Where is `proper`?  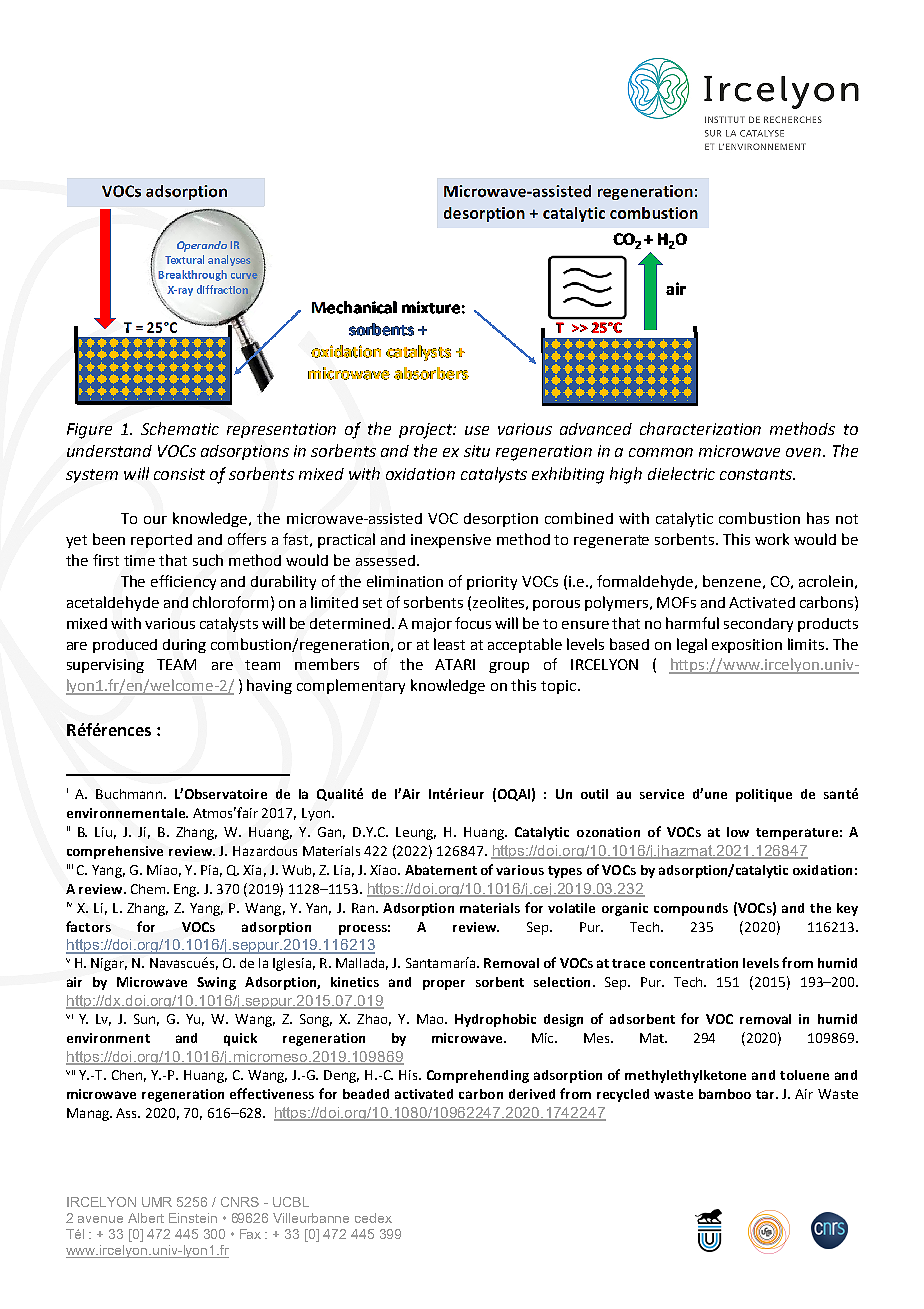 proper is located at coordinates (444, 985).
